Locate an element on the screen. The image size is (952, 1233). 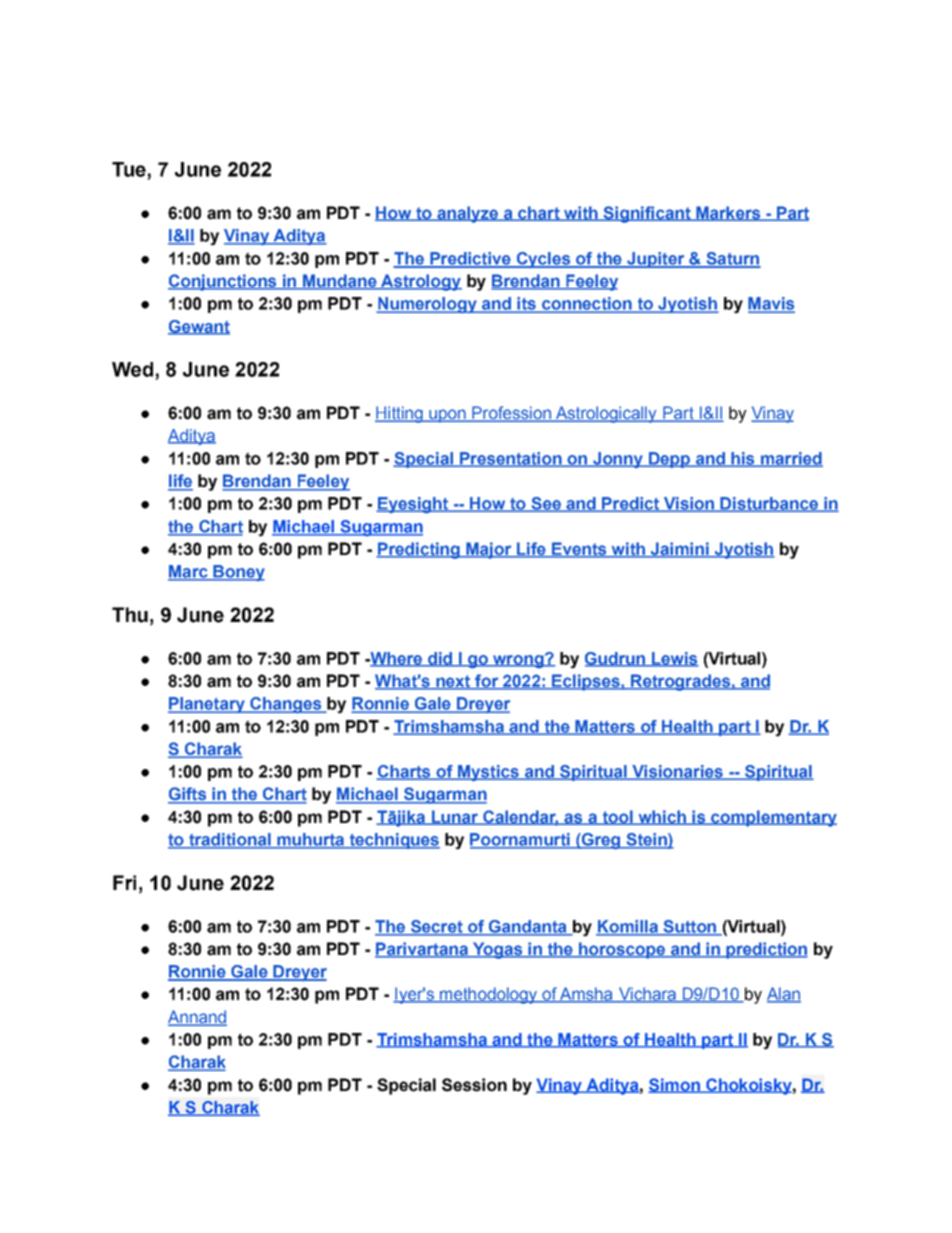
Secret is located at coordinates (436, 927).
